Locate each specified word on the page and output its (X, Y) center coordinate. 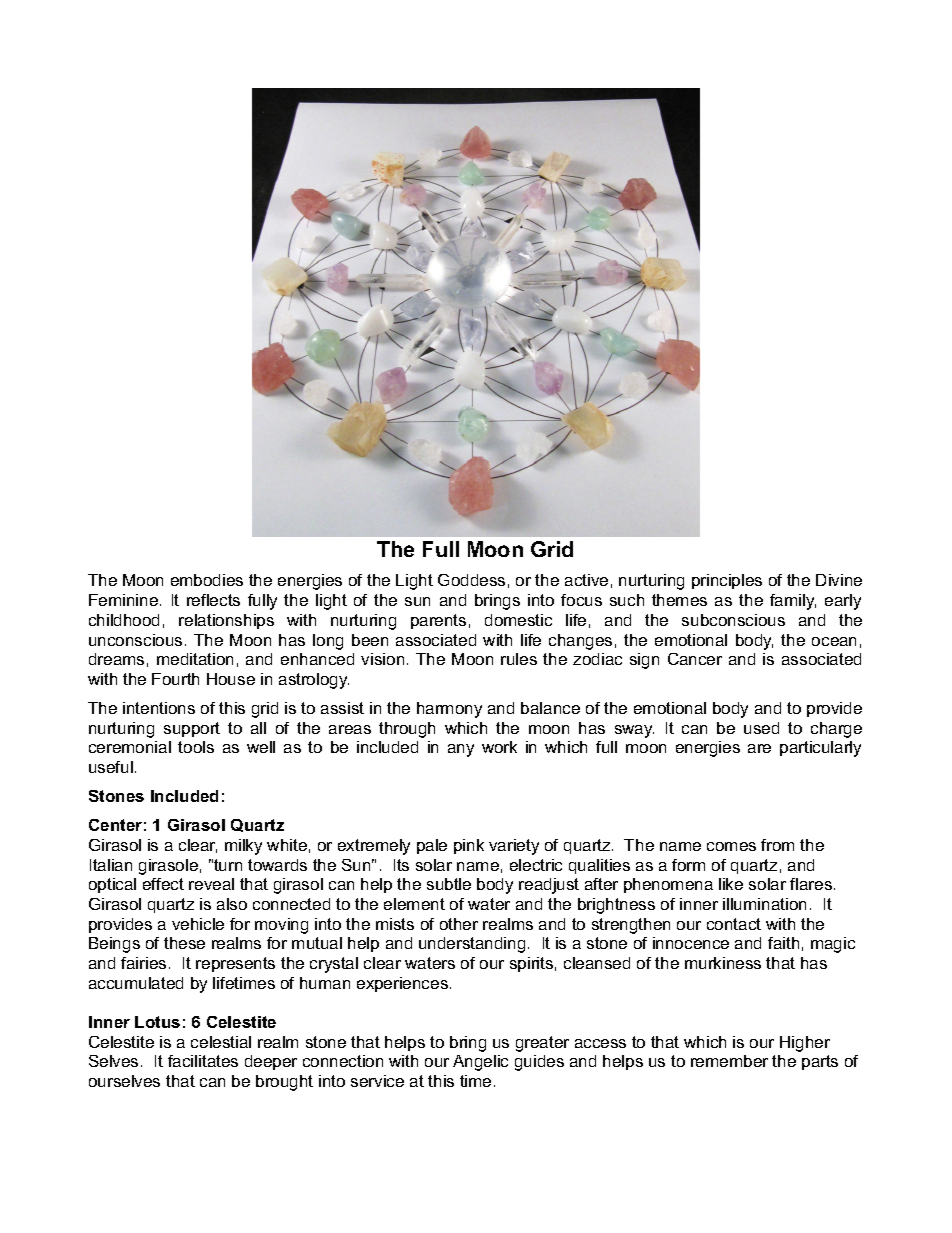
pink (469, 846)
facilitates (203, 1061)
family (793, 602)
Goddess (471, 580)
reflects (213, 600)
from (777, 845)
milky (243, 847)
